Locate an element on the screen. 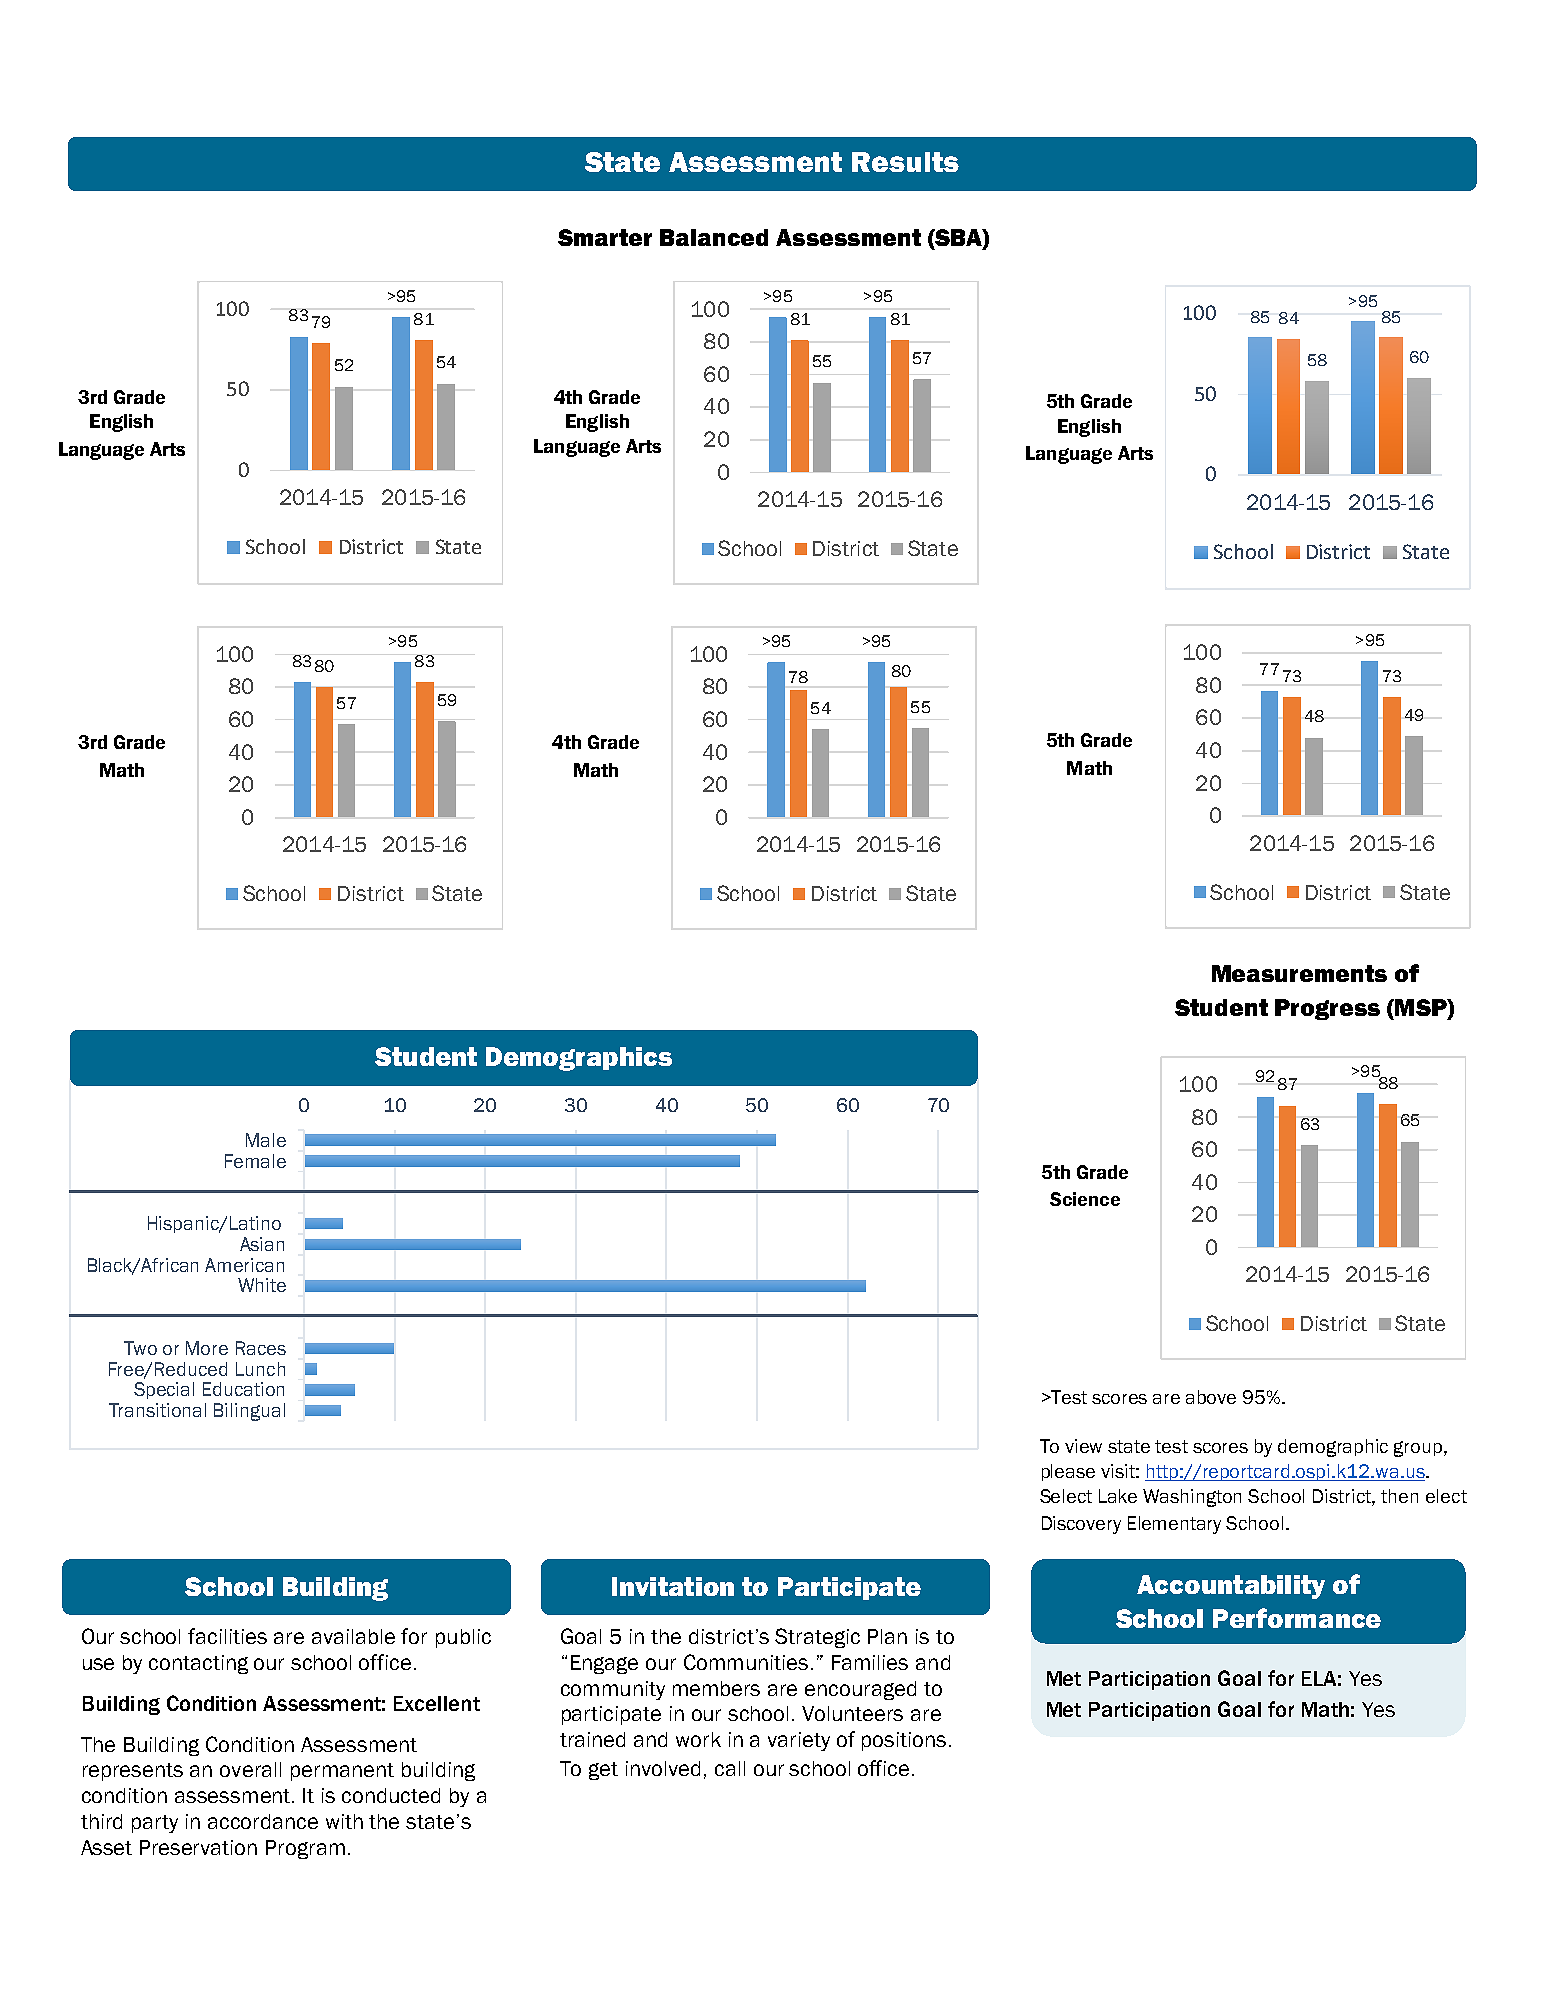 The image size is (1544, 1998). Measurements is located at coordinates (1299, 973).
